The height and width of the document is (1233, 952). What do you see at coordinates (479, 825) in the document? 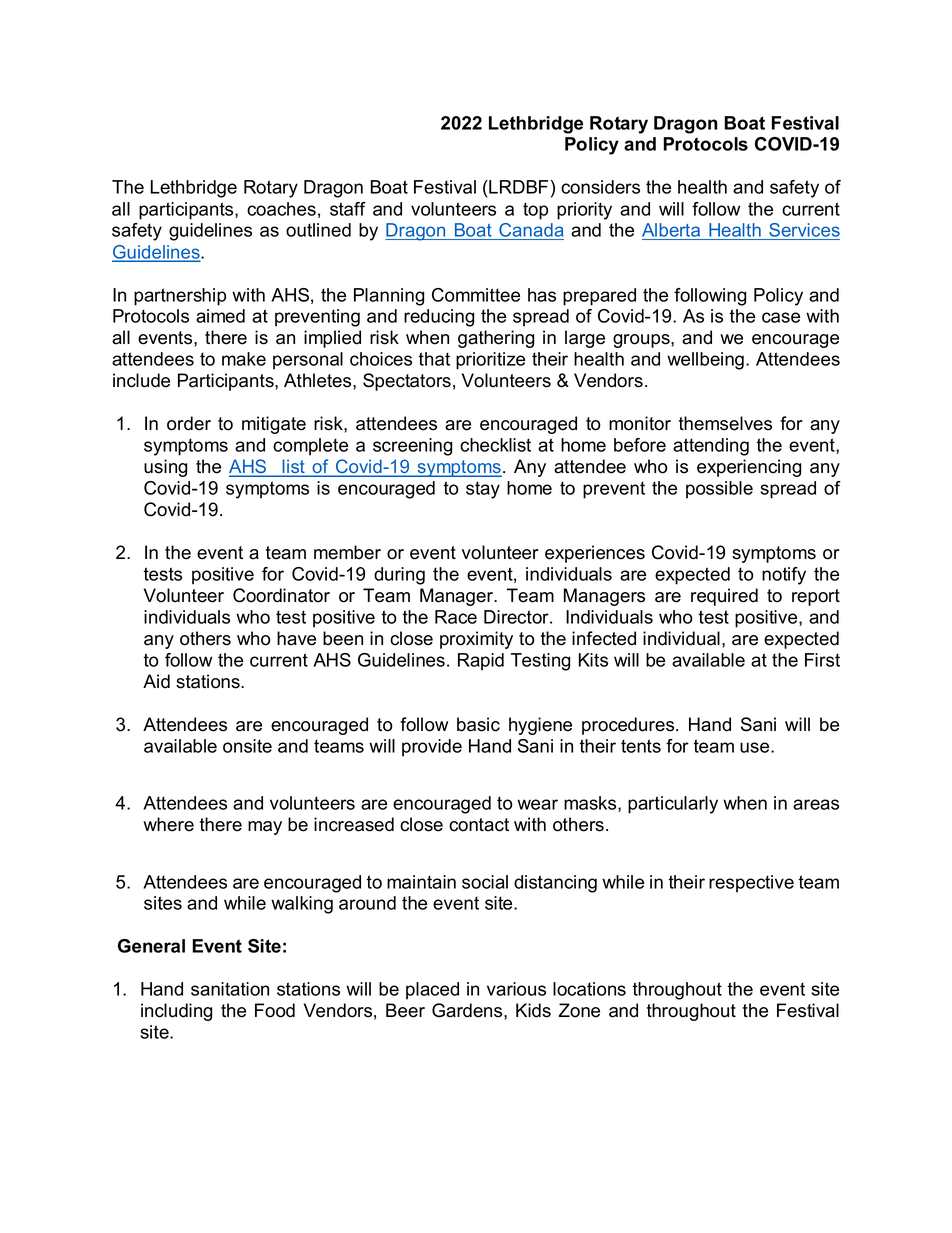
I see `contact` at bounding box center [479, 825].
